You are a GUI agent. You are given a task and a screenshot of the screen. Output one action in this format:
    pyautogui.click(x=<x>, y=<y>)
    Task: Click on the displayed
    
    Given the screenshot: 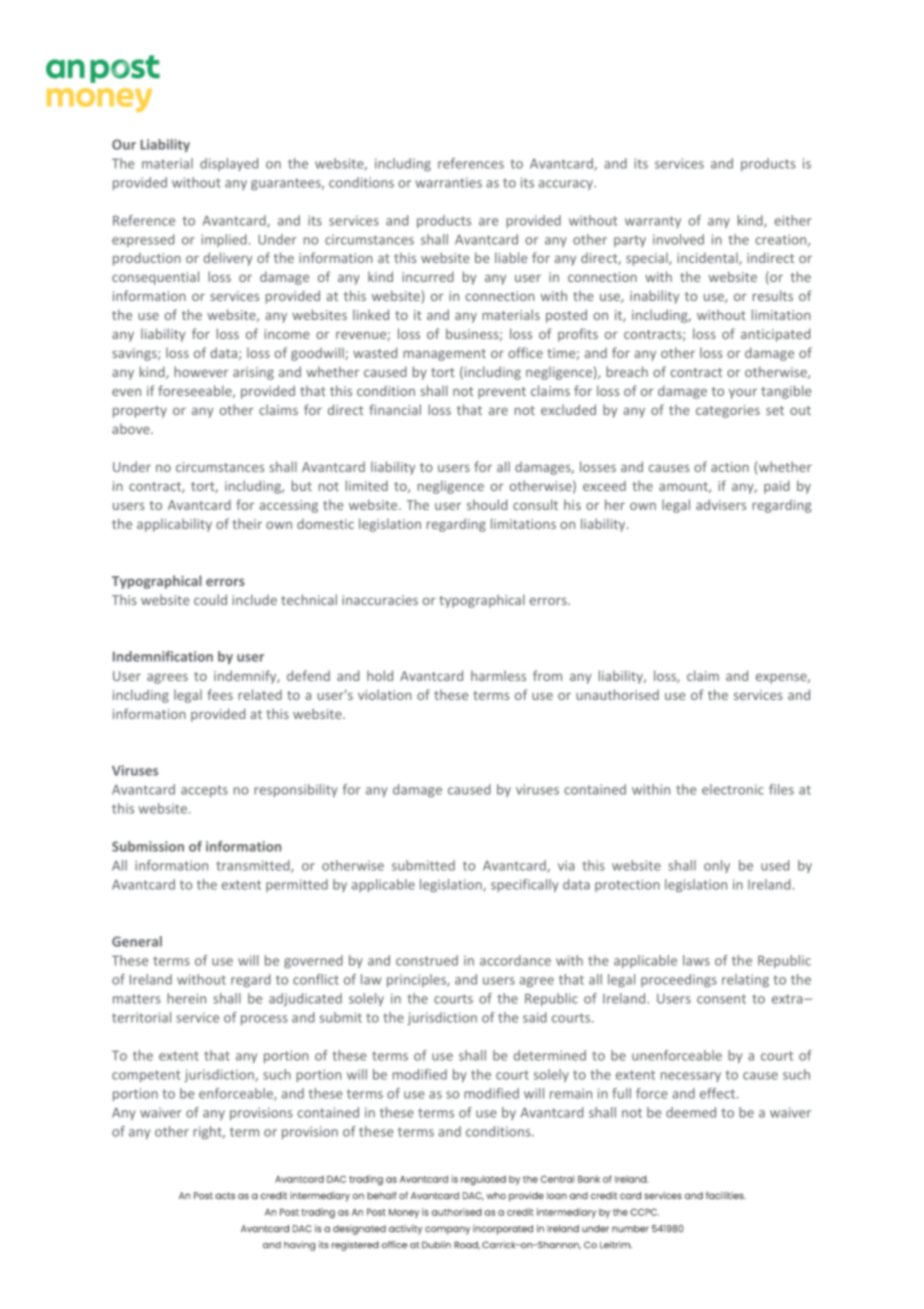 What is the action you would take?
    pyautogui.click(x=229, y=164)
